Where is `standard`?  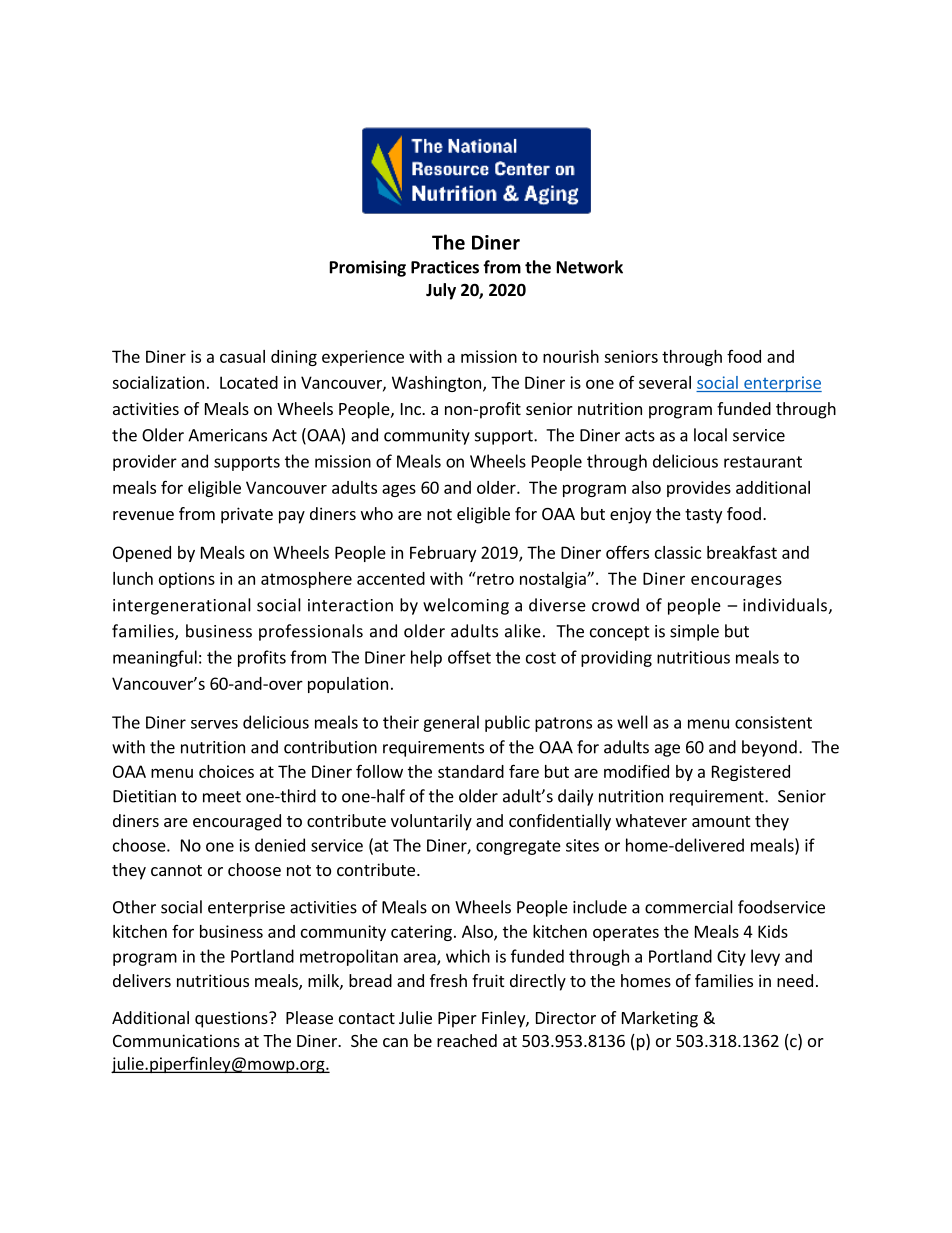
standard is located at coordinates (471, 771).
